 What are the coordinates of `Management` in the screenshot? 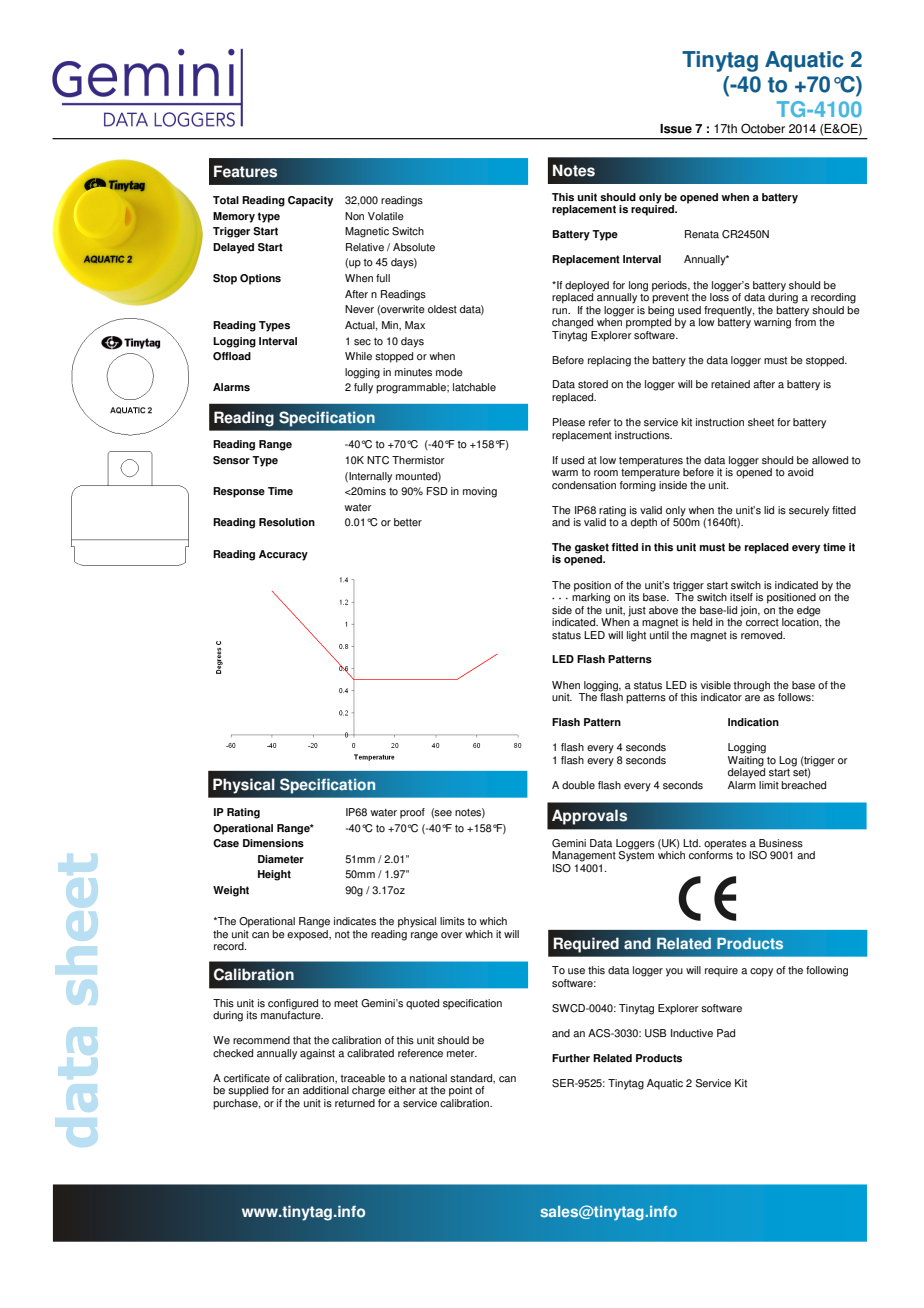 It's located at (584, 856).
